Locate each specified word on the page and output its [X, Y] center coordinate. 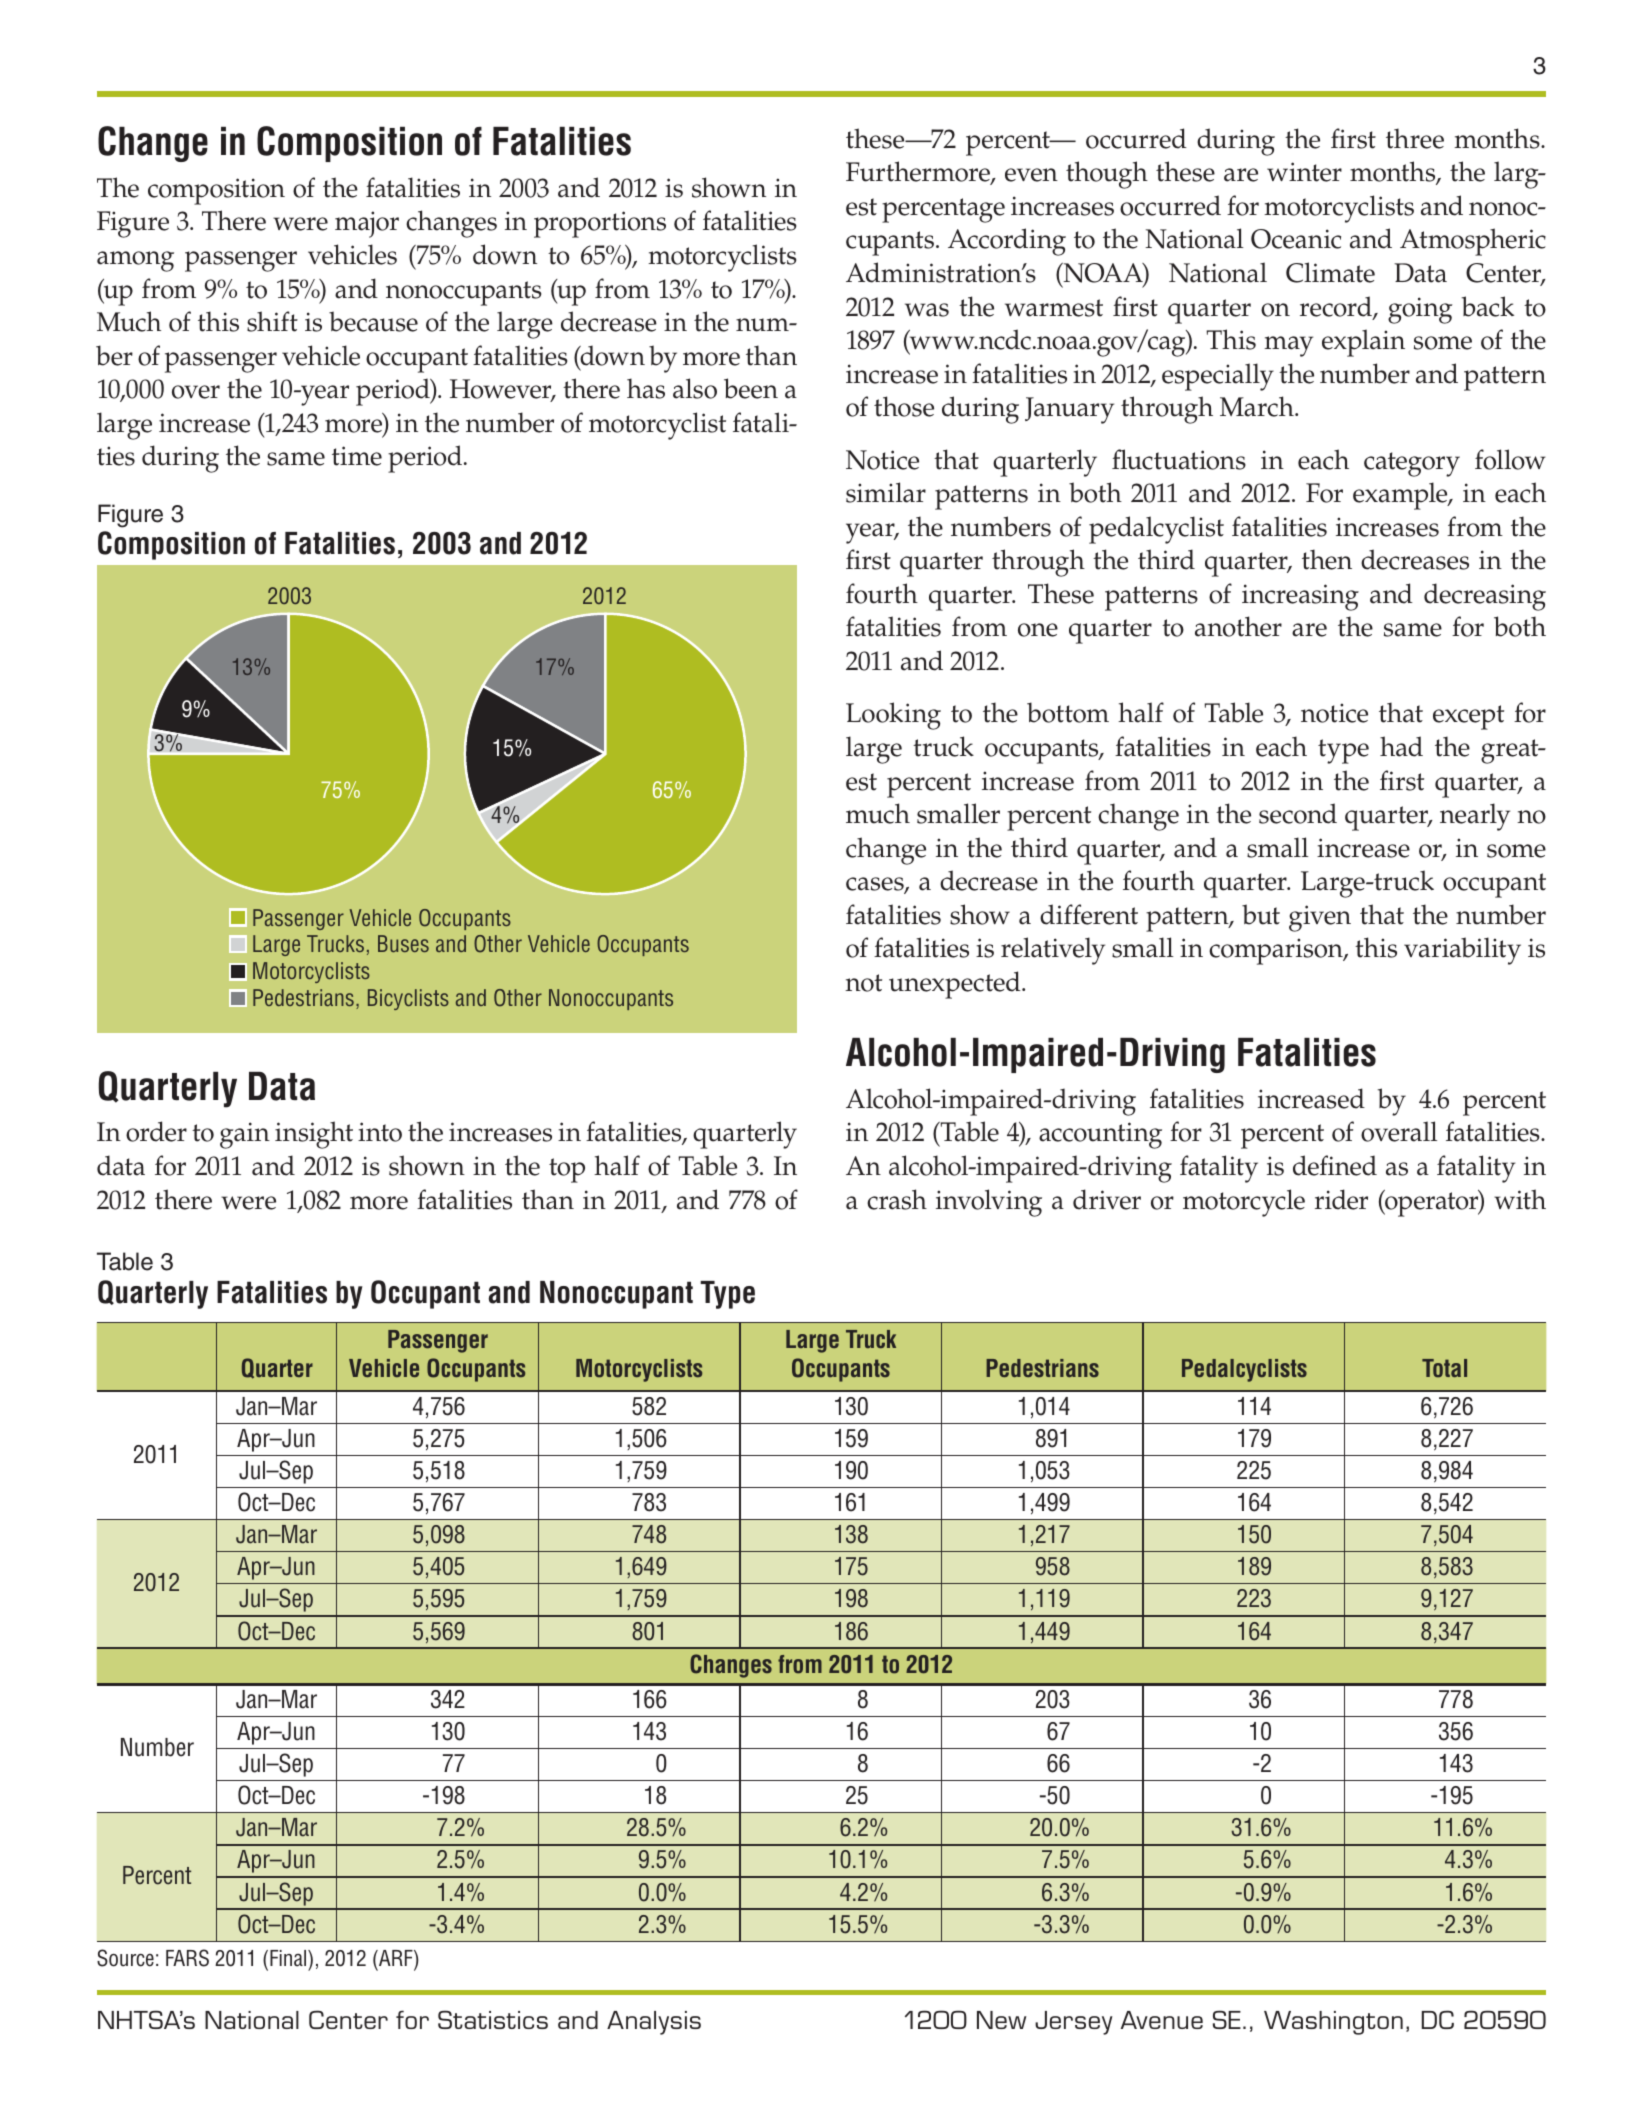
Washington [1333, 2023]
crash [897, 1199]
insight [314, 1135]
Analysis [654, 2023]
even [1031, 175]
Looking [893, 716]
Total [1444, 1368]
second [1298, 813]
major [367, 224]
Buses [403, 943]
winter [1304, 172]
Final [289, 1958]
